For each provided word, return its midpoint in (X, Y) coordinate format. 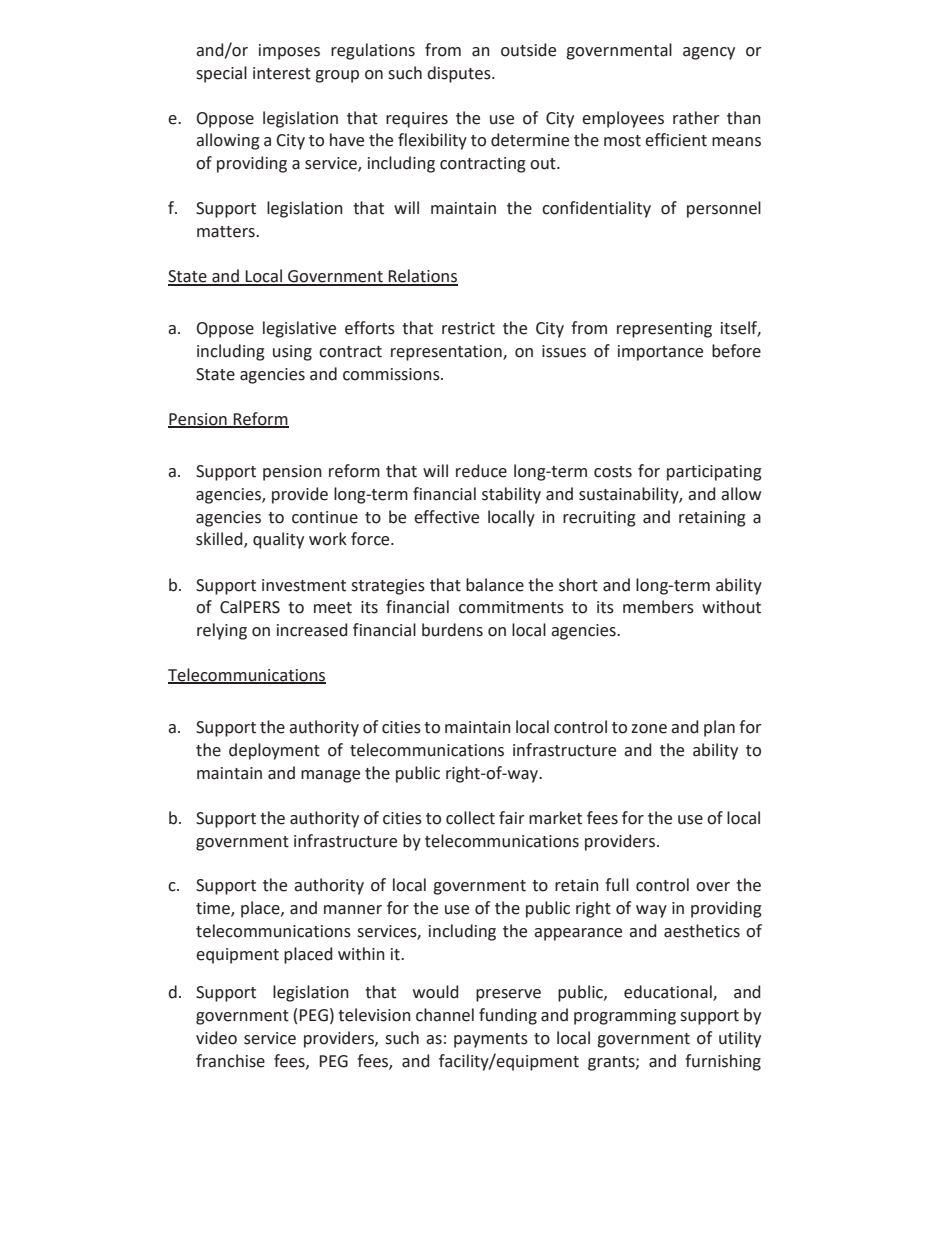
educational (669, 993)
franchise (230, 1061)
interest (282, 73)
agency (709, 53)
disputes (460, 74)
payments (491, 1040)
